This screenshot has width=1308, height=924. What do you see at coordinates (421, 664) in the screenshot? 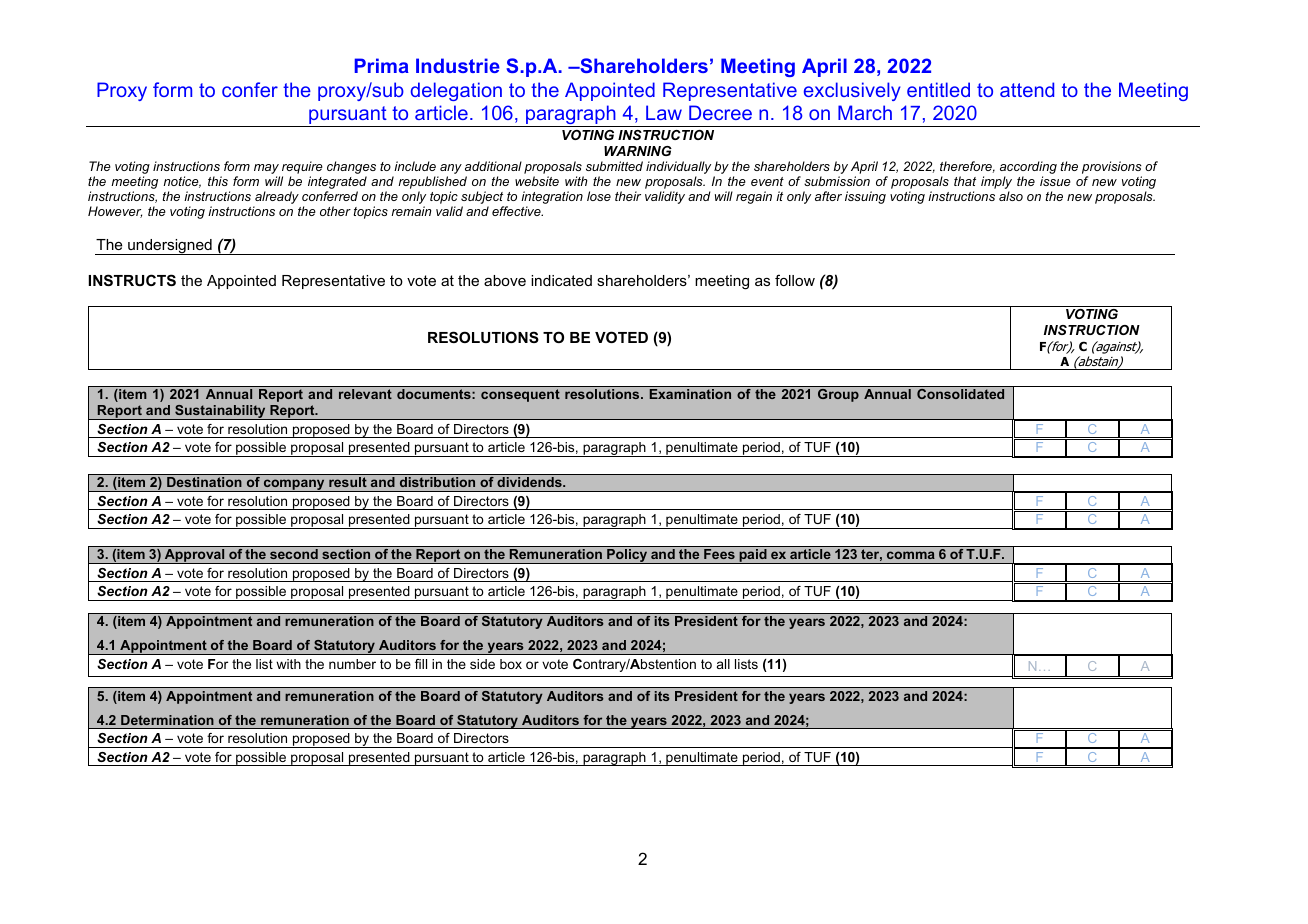
I see `fill` at bounding box center [421, 664].
